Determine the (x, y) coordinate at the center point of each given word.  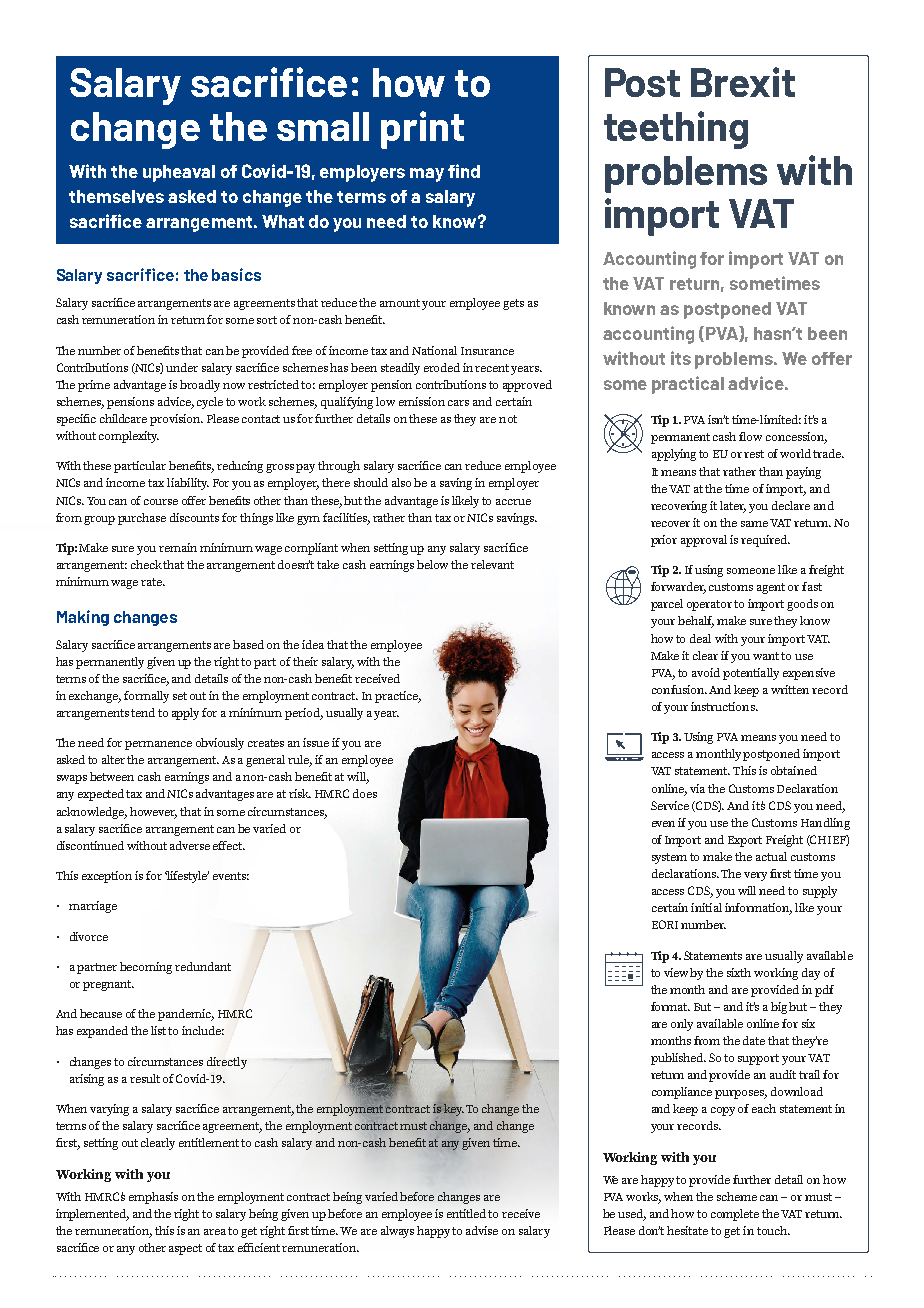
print (422, 130)
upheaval (179, 173)
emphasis (153, 1198)
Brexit (743, 82)
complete (735, 1215)
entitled (468, 1213)
